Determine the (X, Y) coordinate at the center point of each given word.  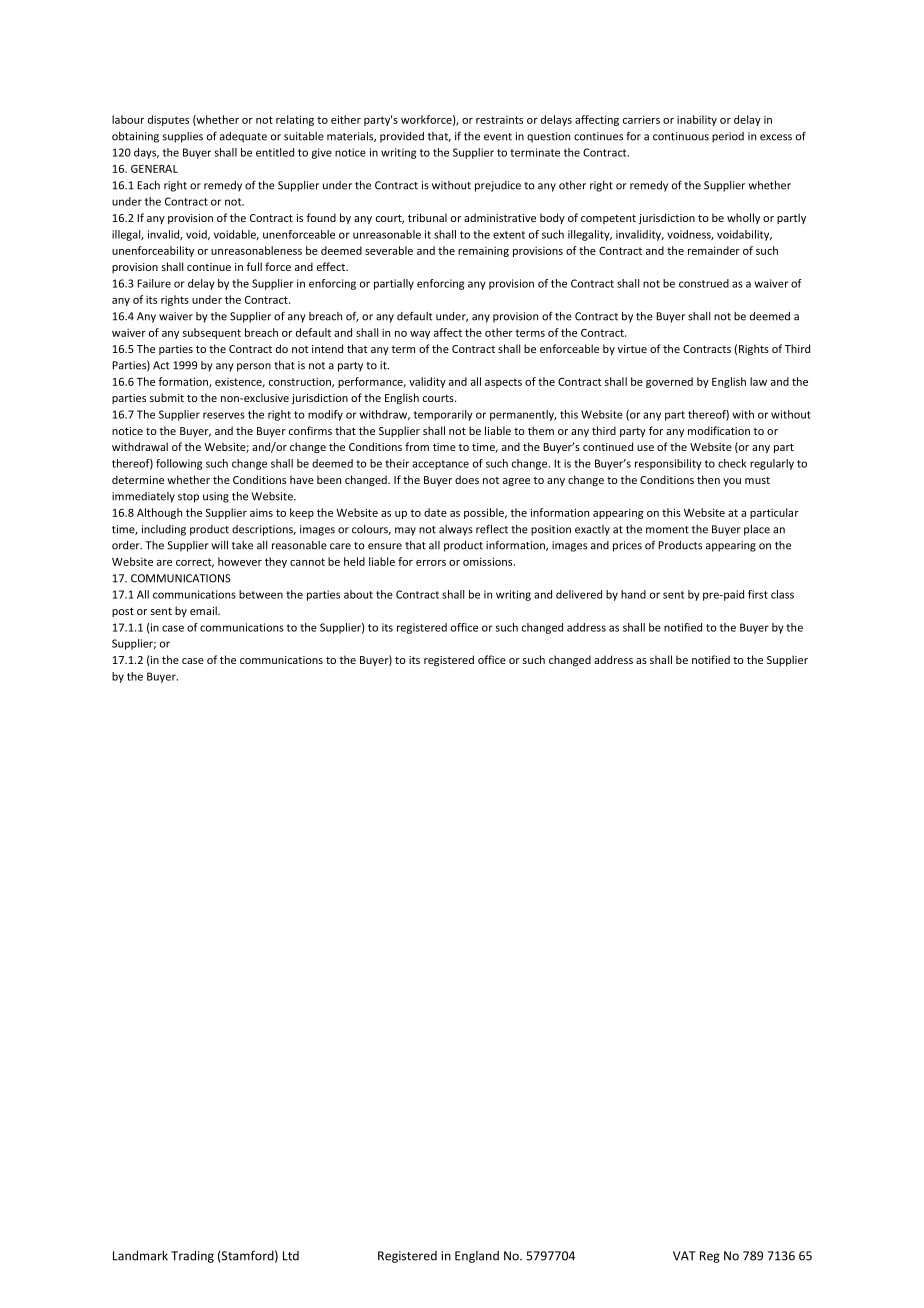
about (358, 594)
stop (188, 498)
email (204, 610)
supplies (182, 137)
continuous (681, 136)
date (435, 512)
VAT (684, 1256)
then (708, 479)
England (477, 1257)
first (758, 594)
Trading (192, 1256)
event (498, 137)
